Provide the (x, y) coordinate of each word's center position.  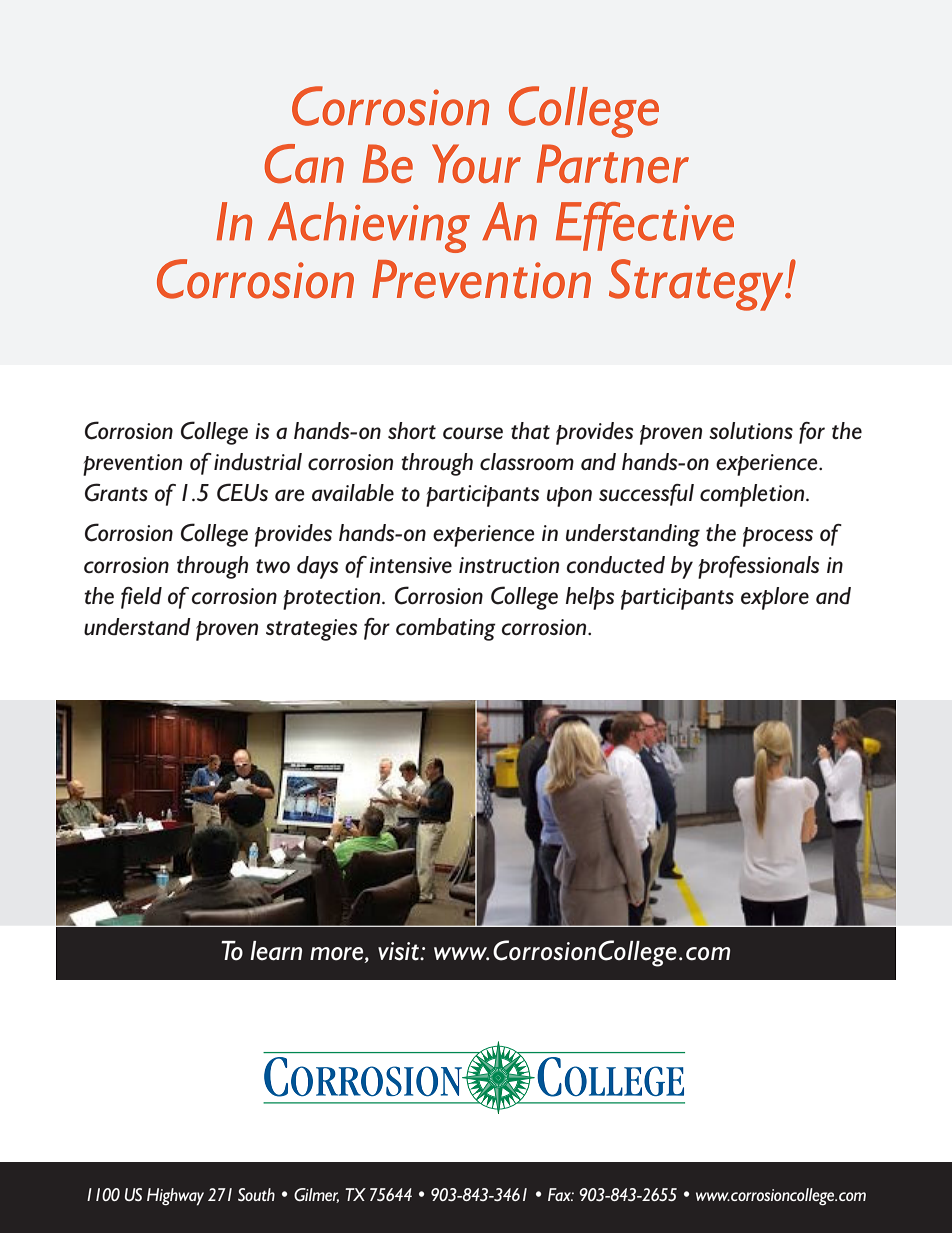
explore (775, 598)
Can (304, 164)
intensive (410, 565)
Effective (645, 226)
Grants (116, 492)
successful (646, 495)
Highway (175, 1197)
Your (476, 163)
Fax (561, 1194)
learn (276, 951)
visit (400, 951)
